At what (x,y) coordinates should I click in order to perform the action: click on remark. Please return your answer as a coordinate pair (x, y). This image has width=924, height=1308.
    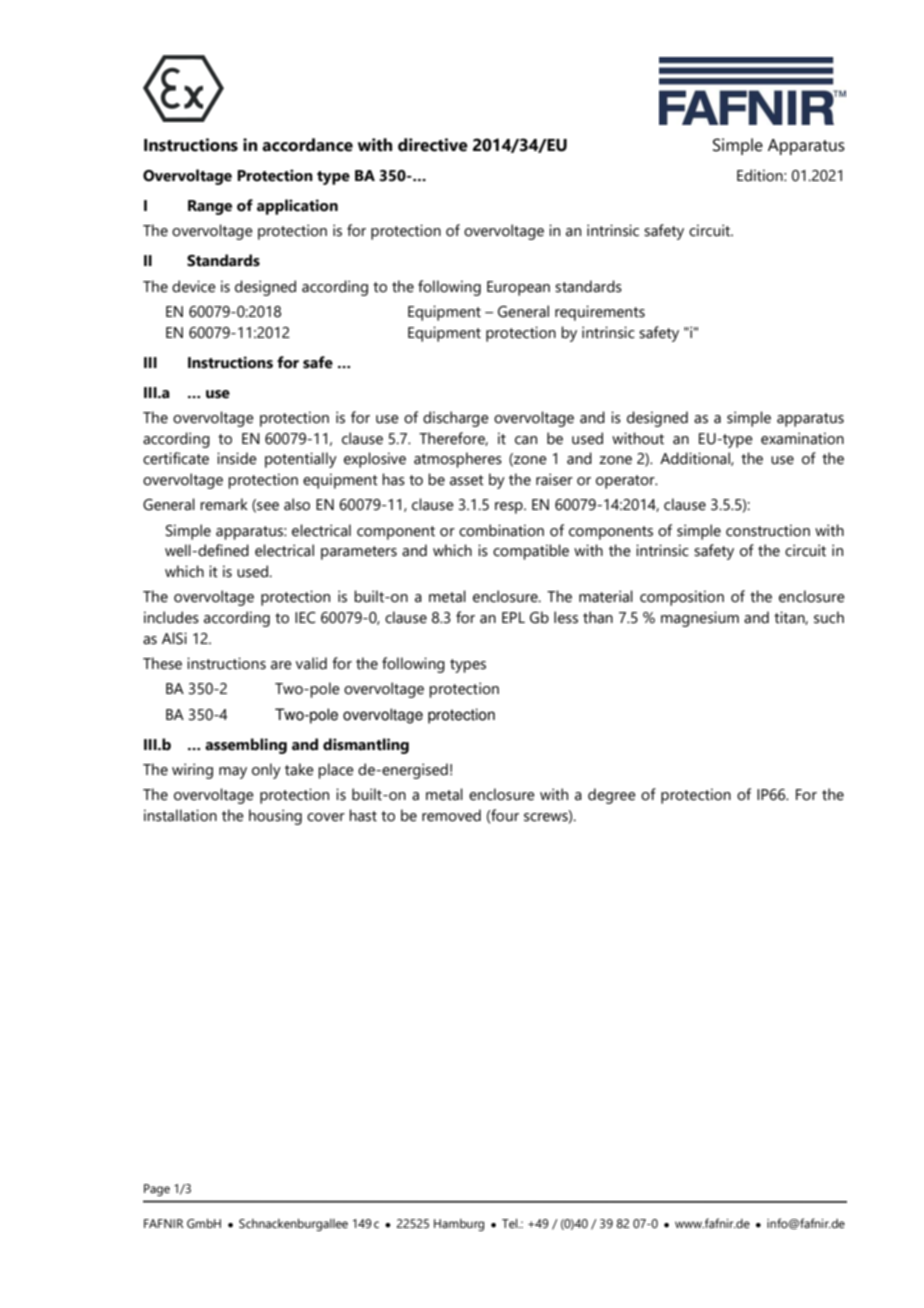
    Looking at the image, I should click on (224, 504).
